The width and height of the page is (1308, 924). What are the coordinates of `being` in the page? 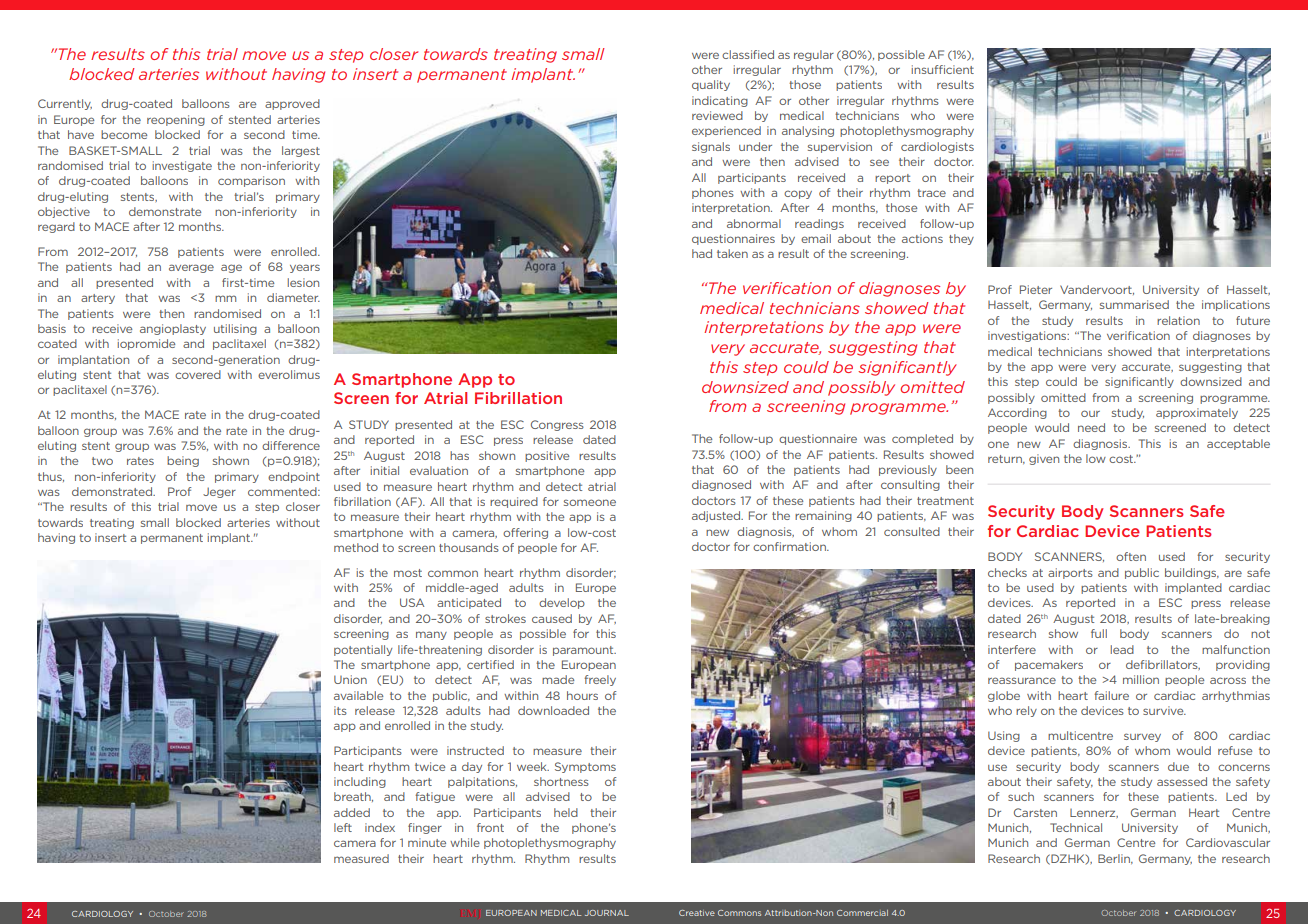 It's located at (183, 461).
